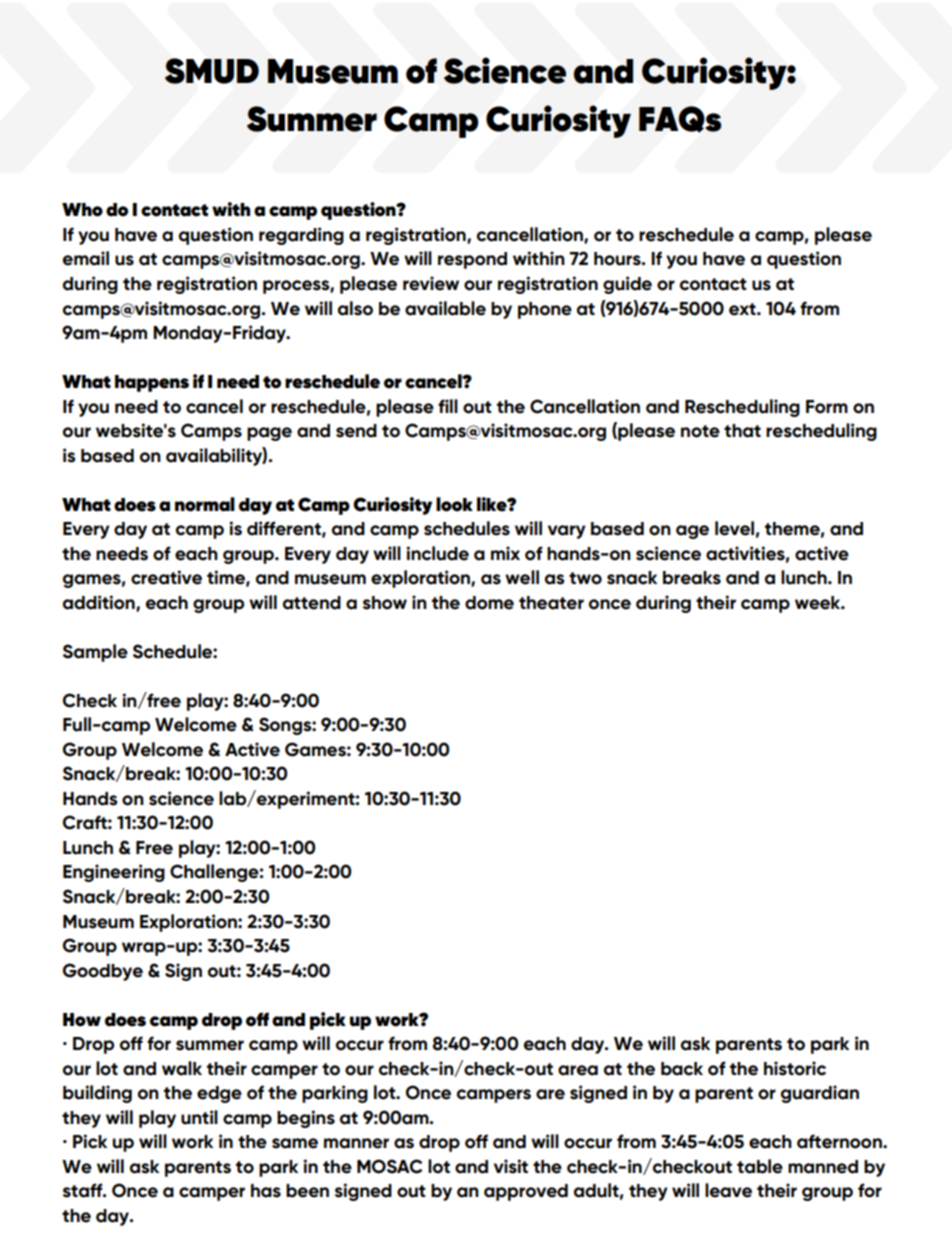  I want to click on until, so click(199, 1117).
